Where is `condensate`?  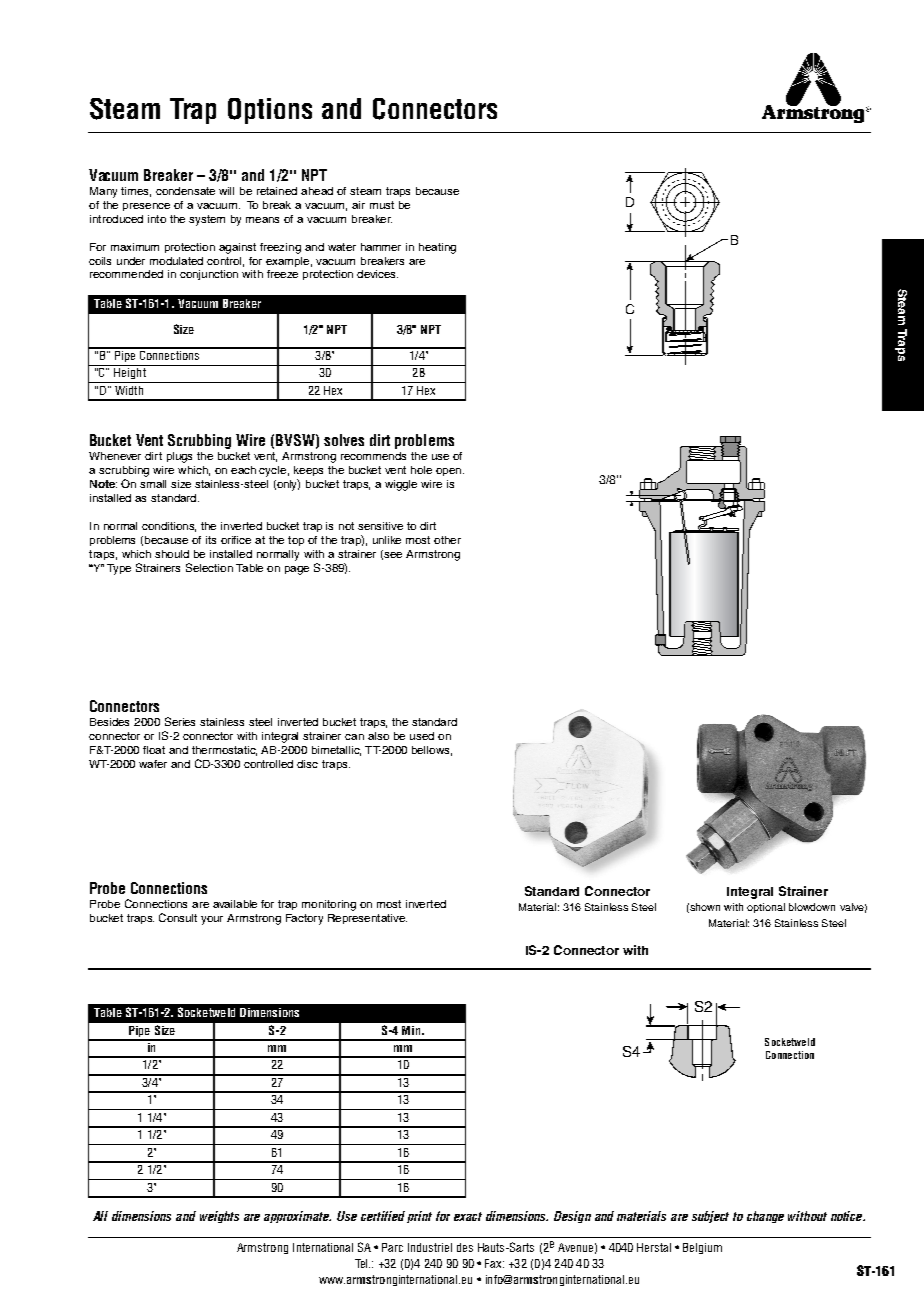
condensate is located at coordinates (185, 191).
